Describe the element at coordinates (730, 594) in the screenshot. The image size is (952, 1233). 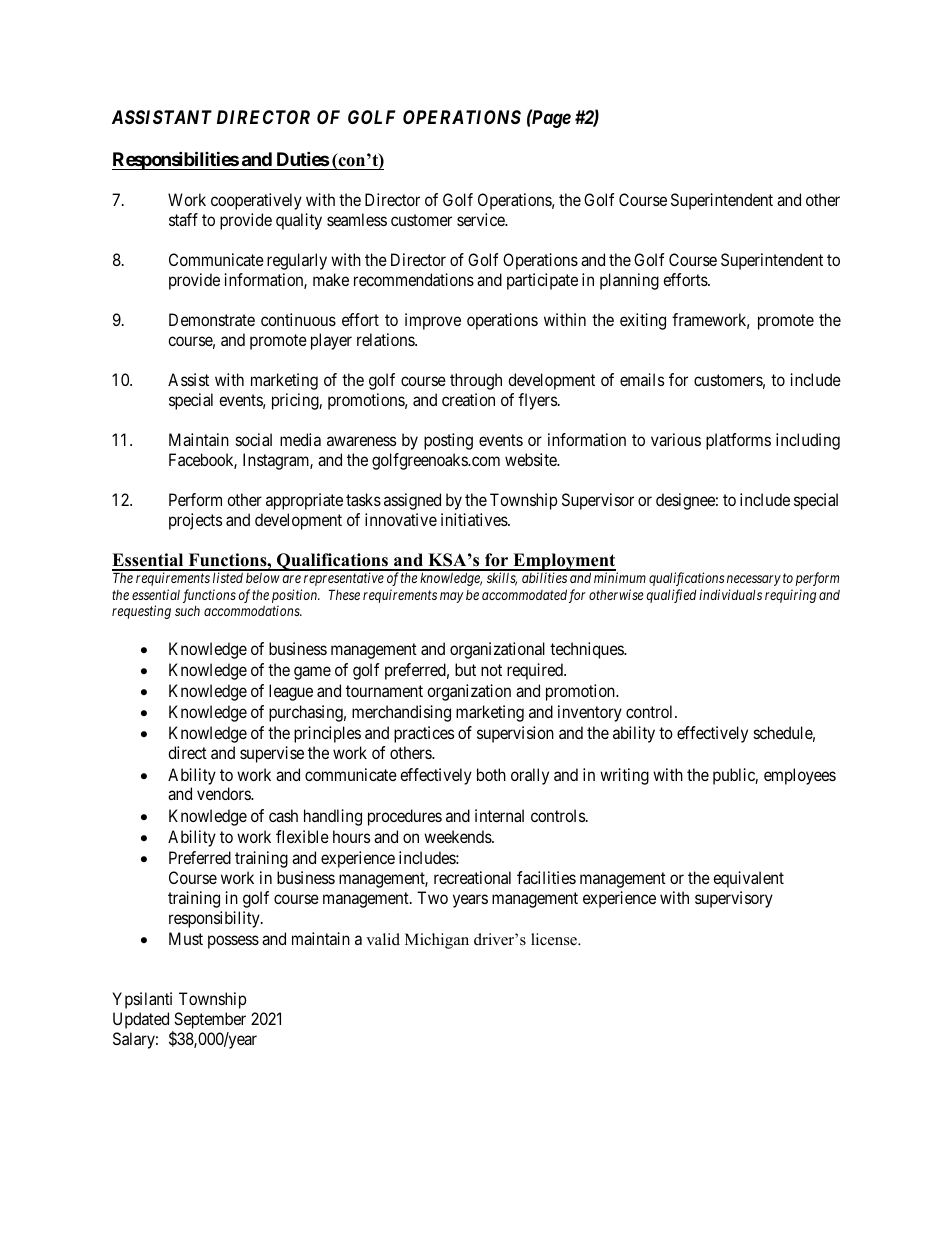
I see `individuals` at that location.
